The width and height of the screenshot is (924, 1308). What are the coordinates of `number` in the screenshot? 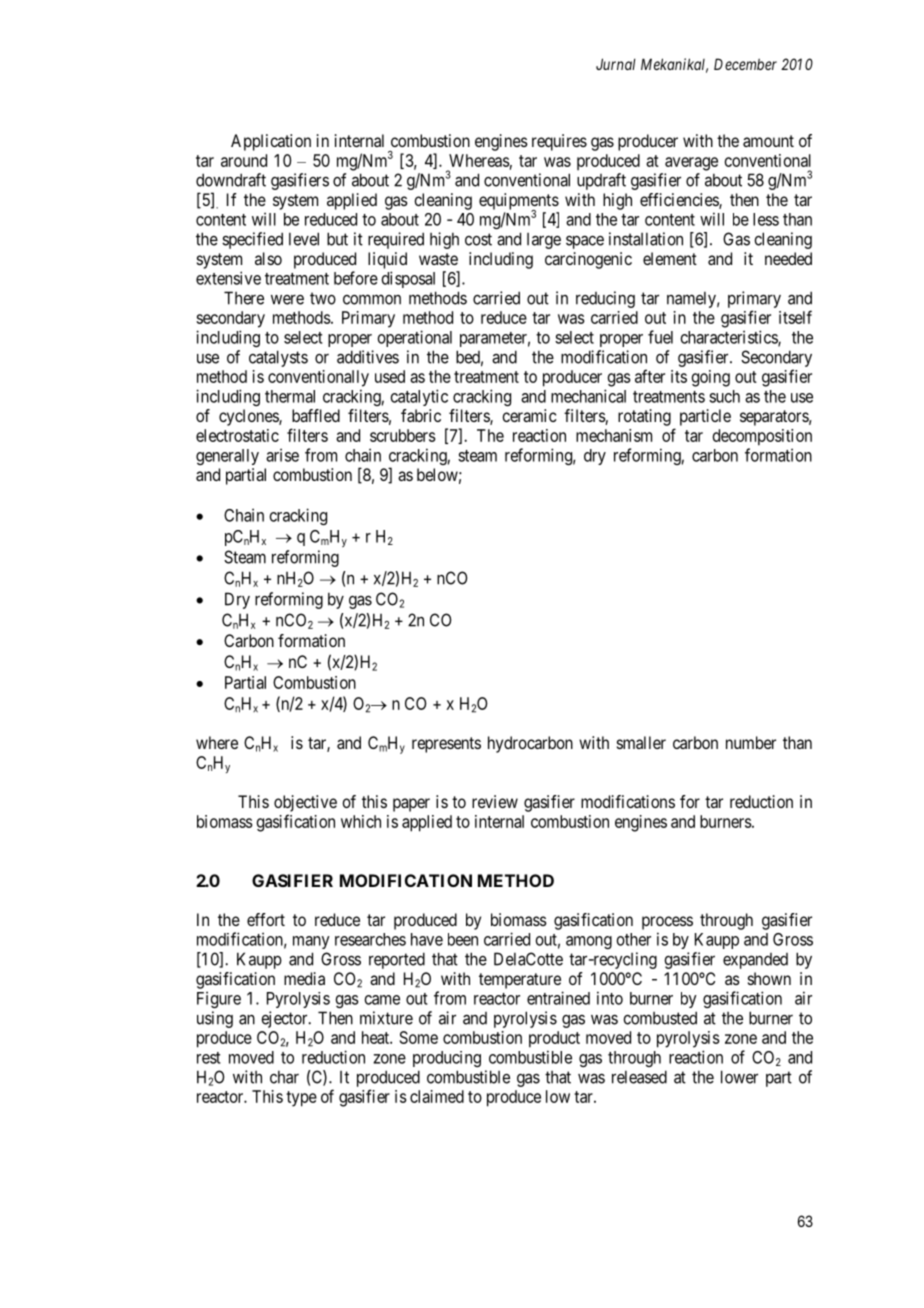 It's located at (751, 742).
